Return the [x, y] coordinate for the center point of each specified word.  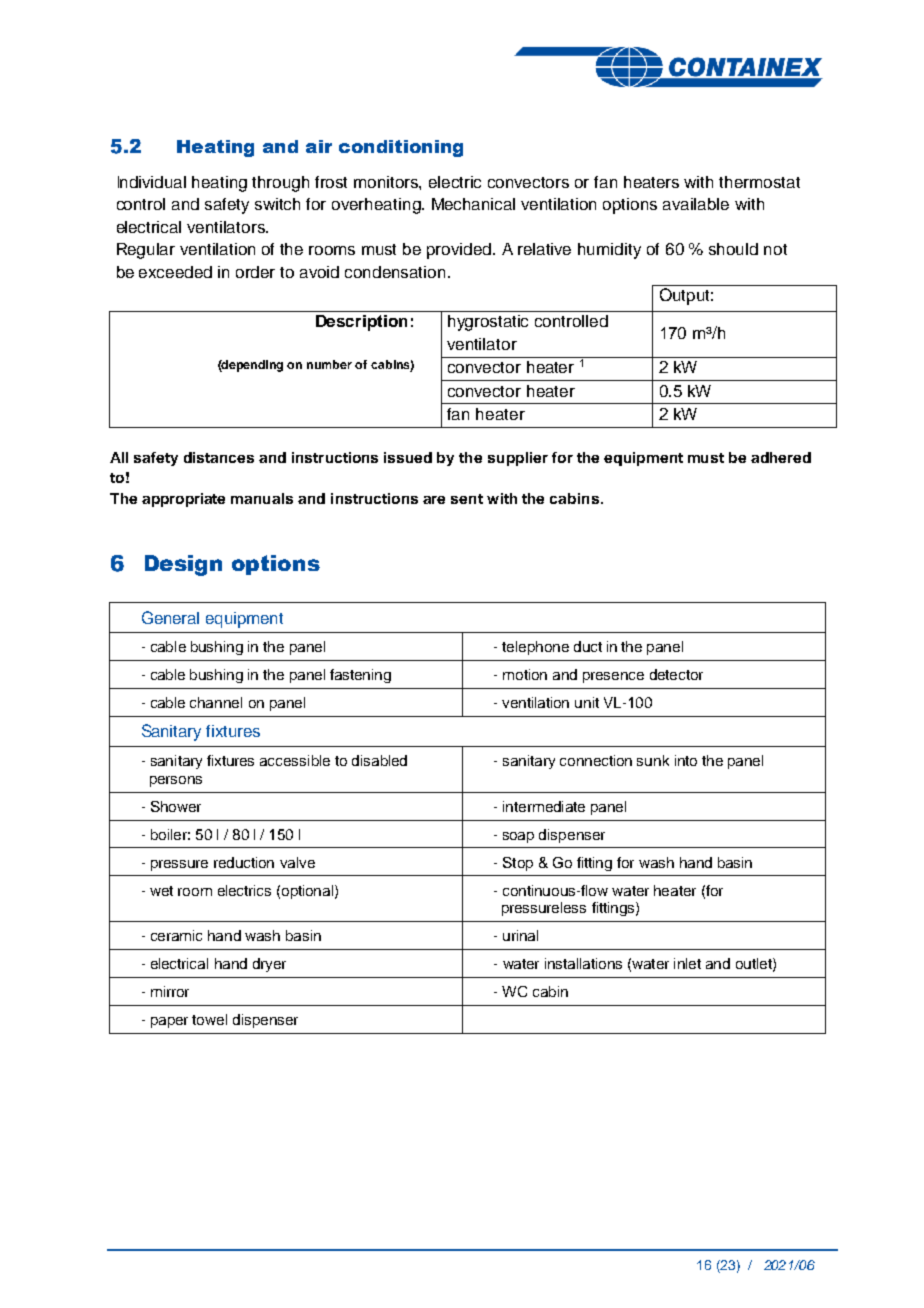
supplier [518, 459]
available [696, 204]
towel [209, 1019]
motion [525, 674]
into [686, 760]
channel [216, 702]
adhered [781, 457]
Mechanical [473, 204]
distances [219, 457]
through [280, 184]
